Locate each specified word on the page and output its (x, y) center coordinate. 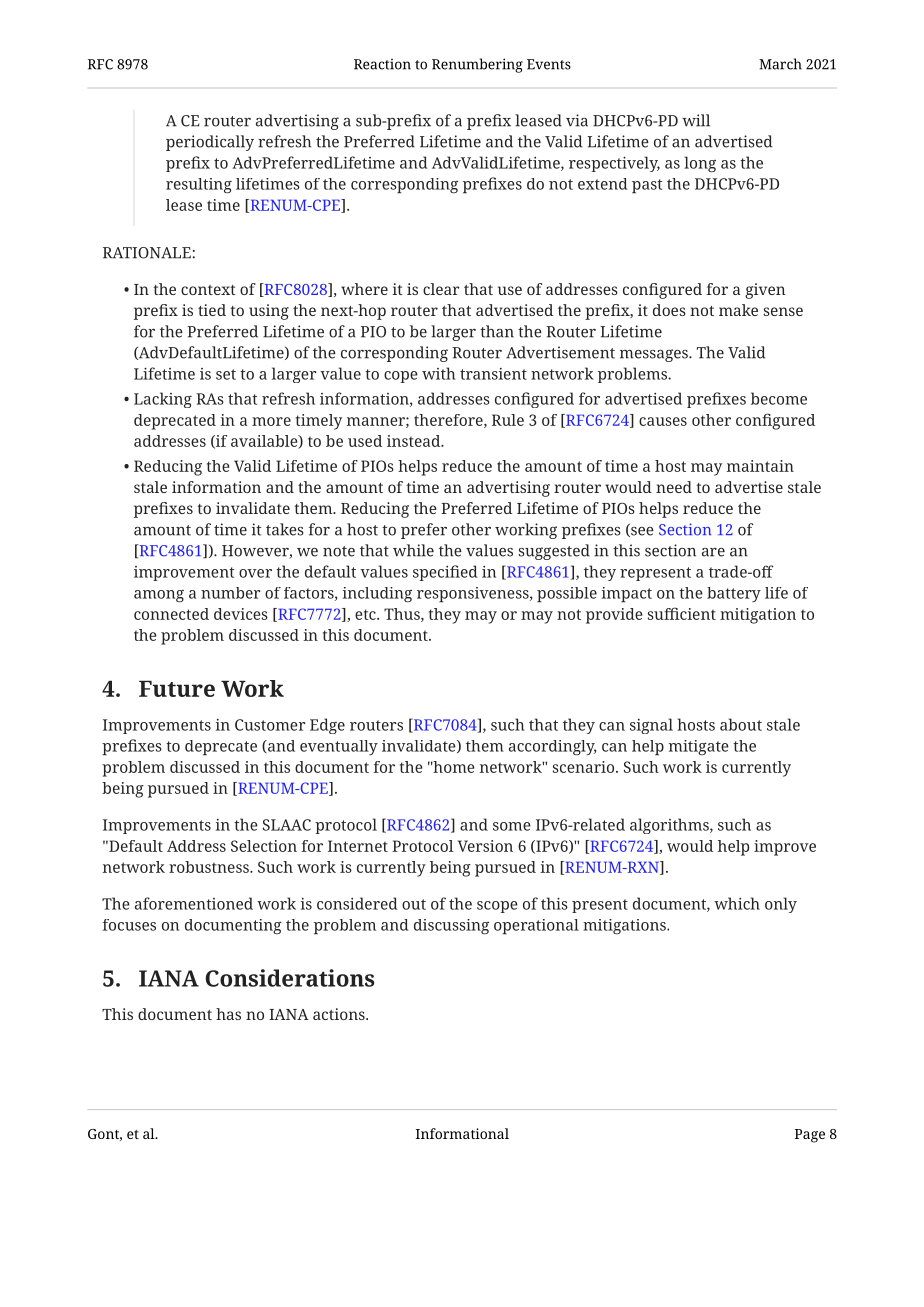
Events (549, 64)
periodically (210, 143)
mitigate (699, 747)
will (696, 120)
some (512, 826)
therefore (449, 421)
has (228, 1014)
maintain (760, 466)
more (271, 421)
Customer (270, 725)
